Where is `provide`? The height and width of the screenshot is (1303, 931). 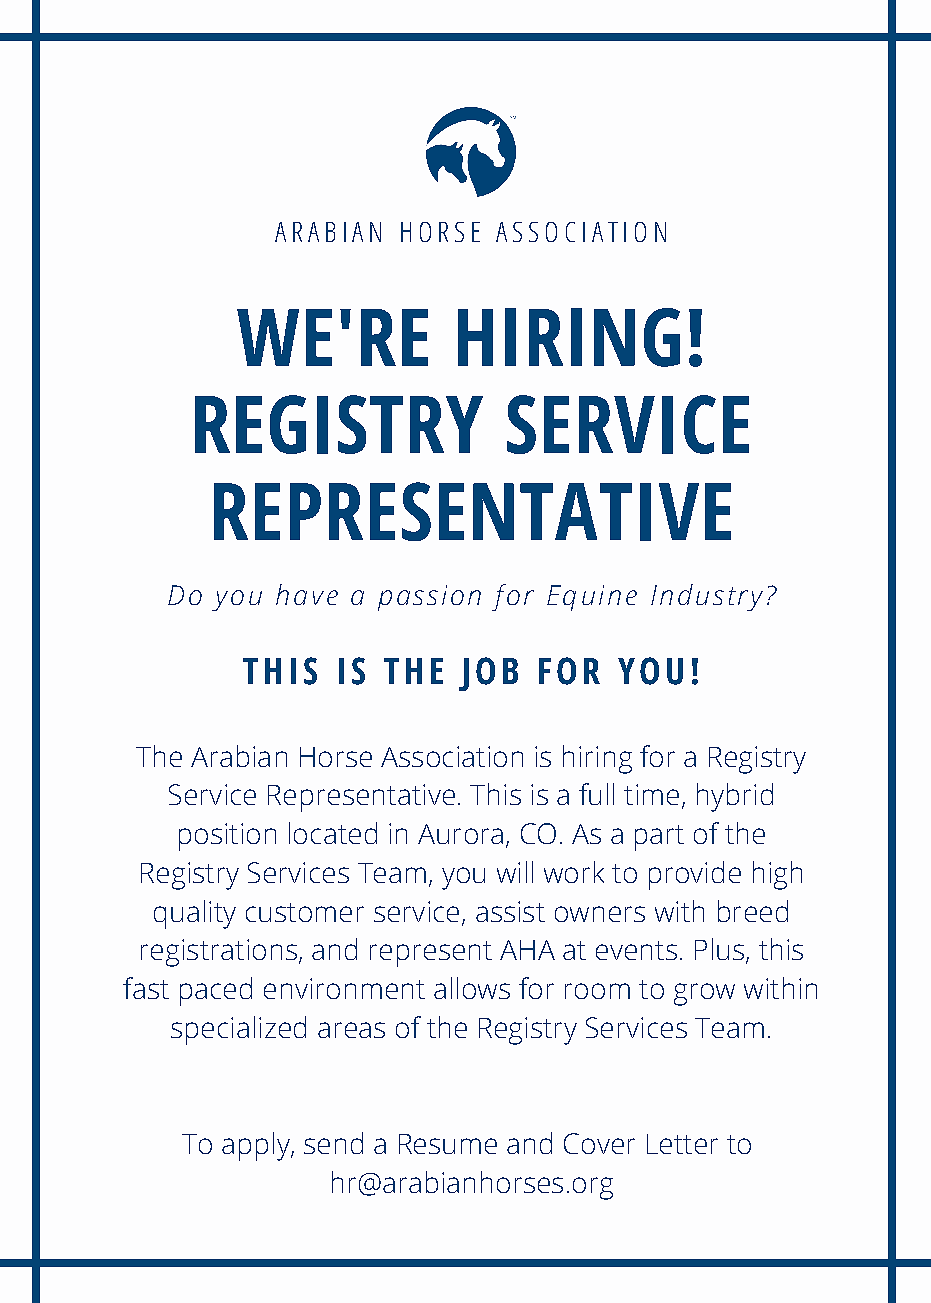
provide is located at coordinates (695, 875).
